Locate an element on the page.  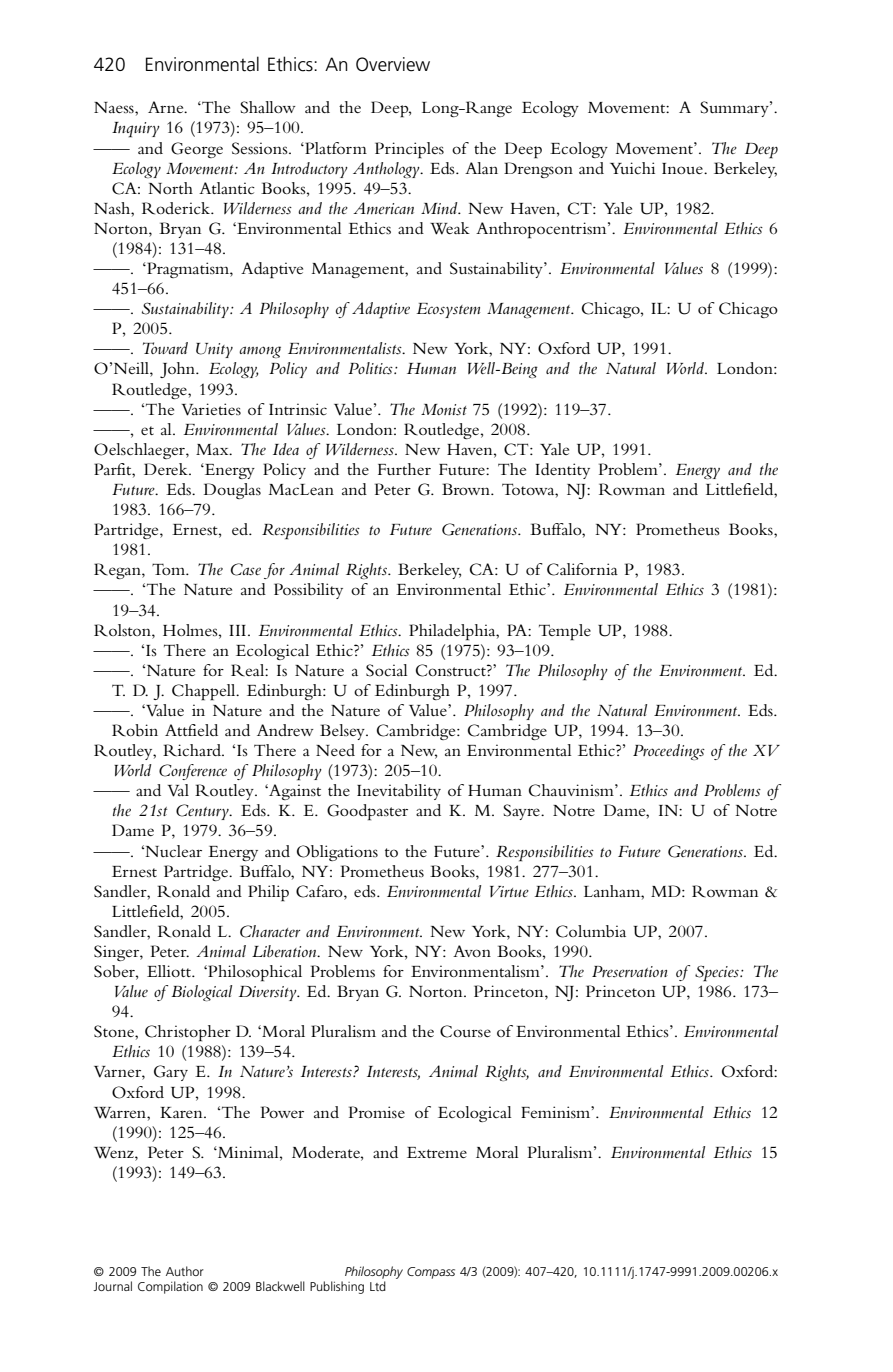
Preservation is located at coordinates (630, 972).
